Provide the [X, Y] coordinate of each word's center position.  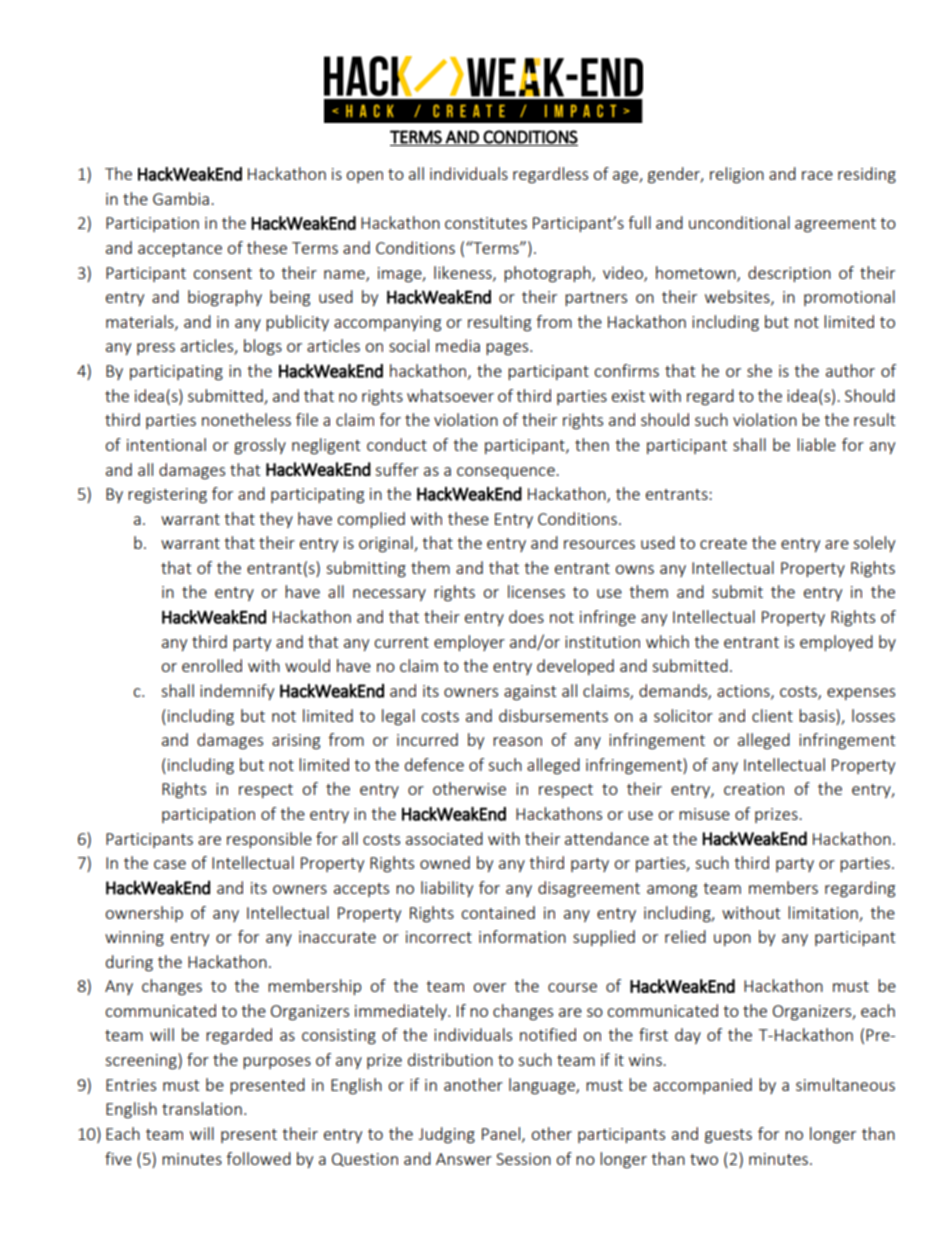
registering [167, 496]
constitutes [486, 223]
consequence [507, 473]
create [723, 543]
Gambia [181, 198]
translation [202, 1108]
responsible [269, 840]
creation [754, 789]
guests [728, 1136]
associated [444, 838]
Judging [447, 1135]
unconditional [739, 222]
